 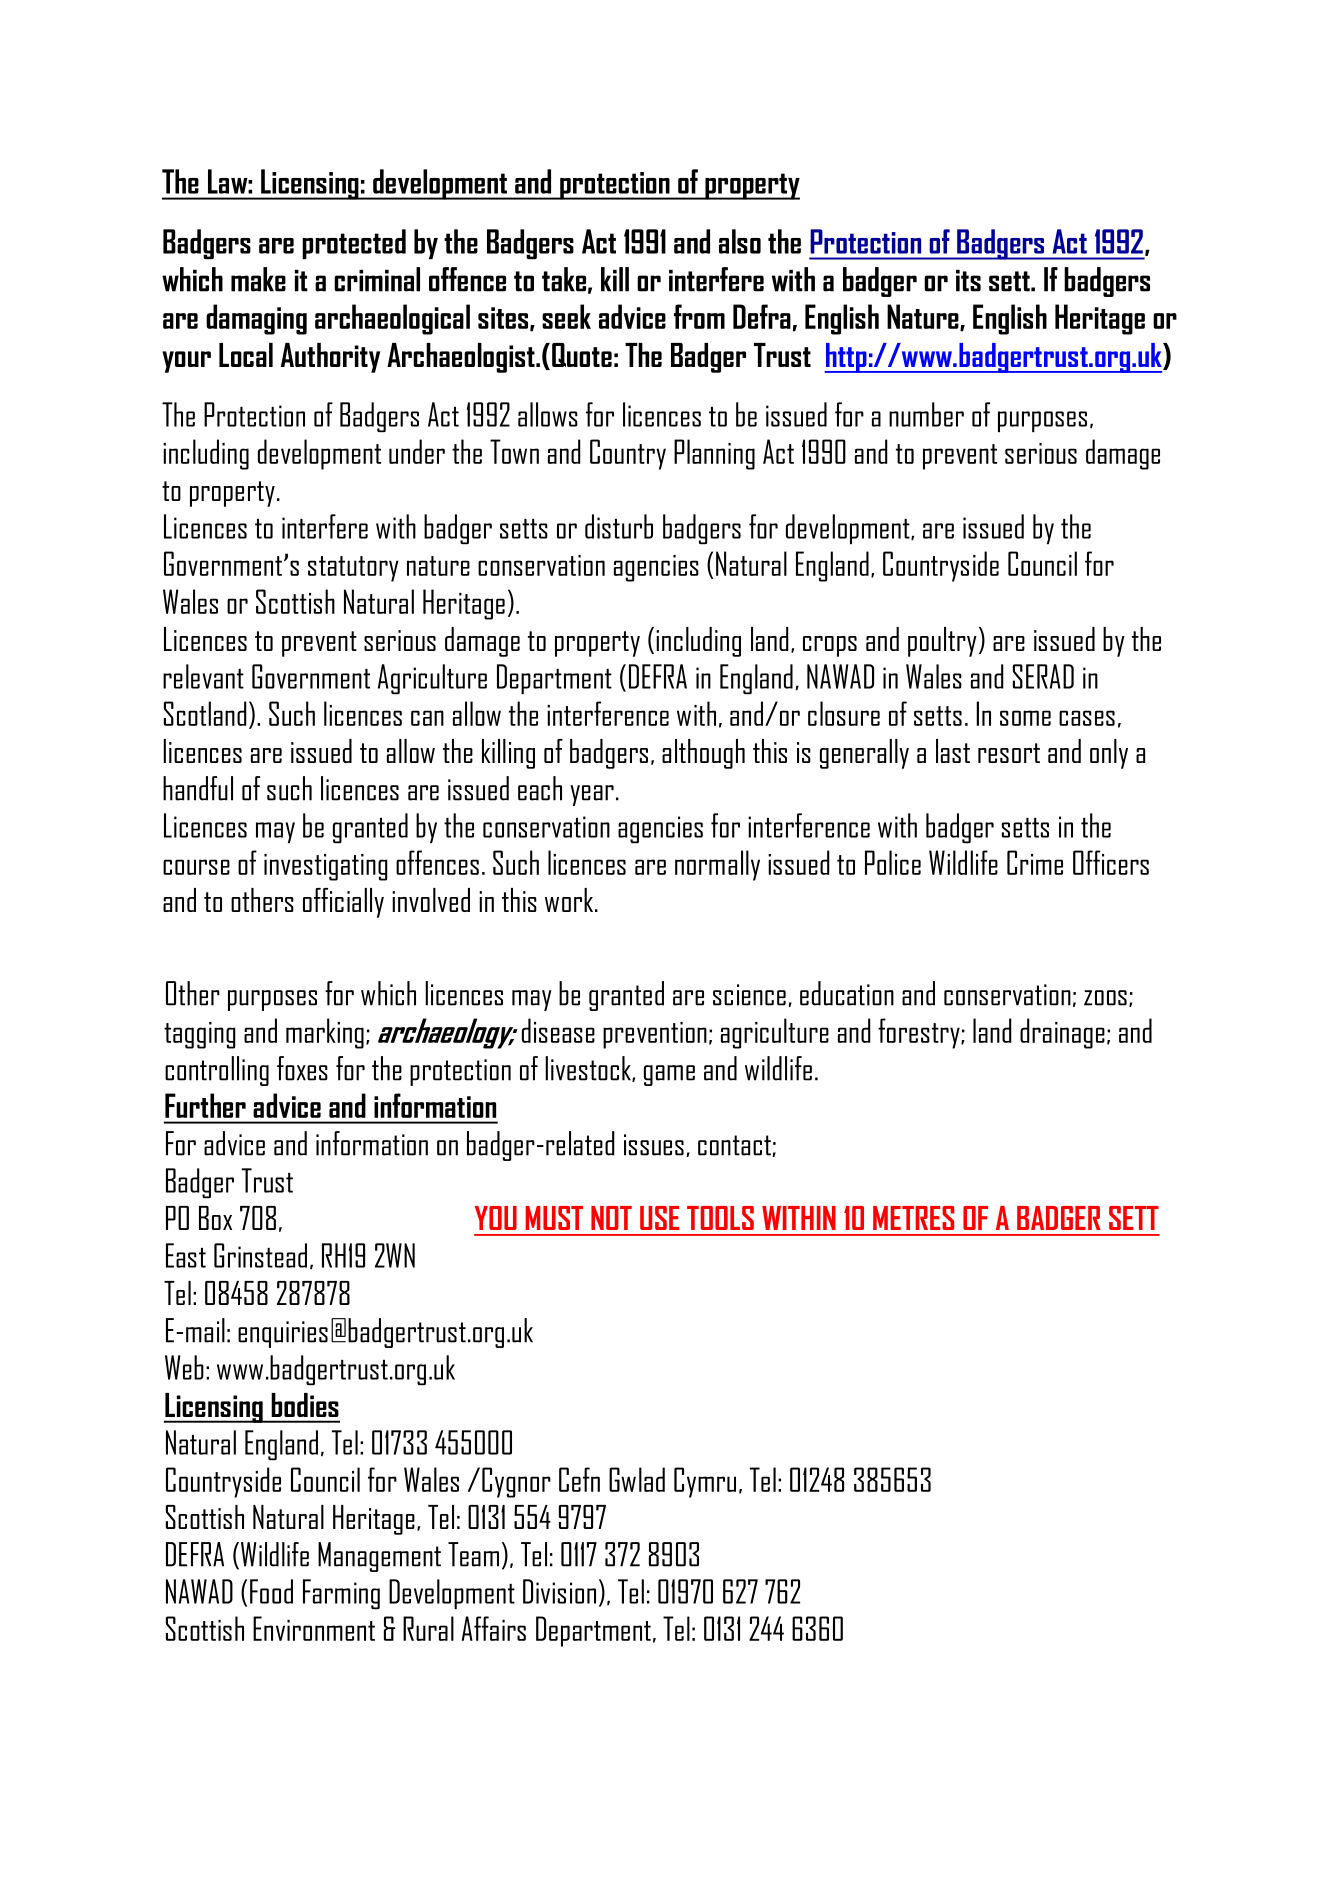 What do you see at coordinates (258, 279) in the document?
I see `make` at bounding box center [258, 279].
